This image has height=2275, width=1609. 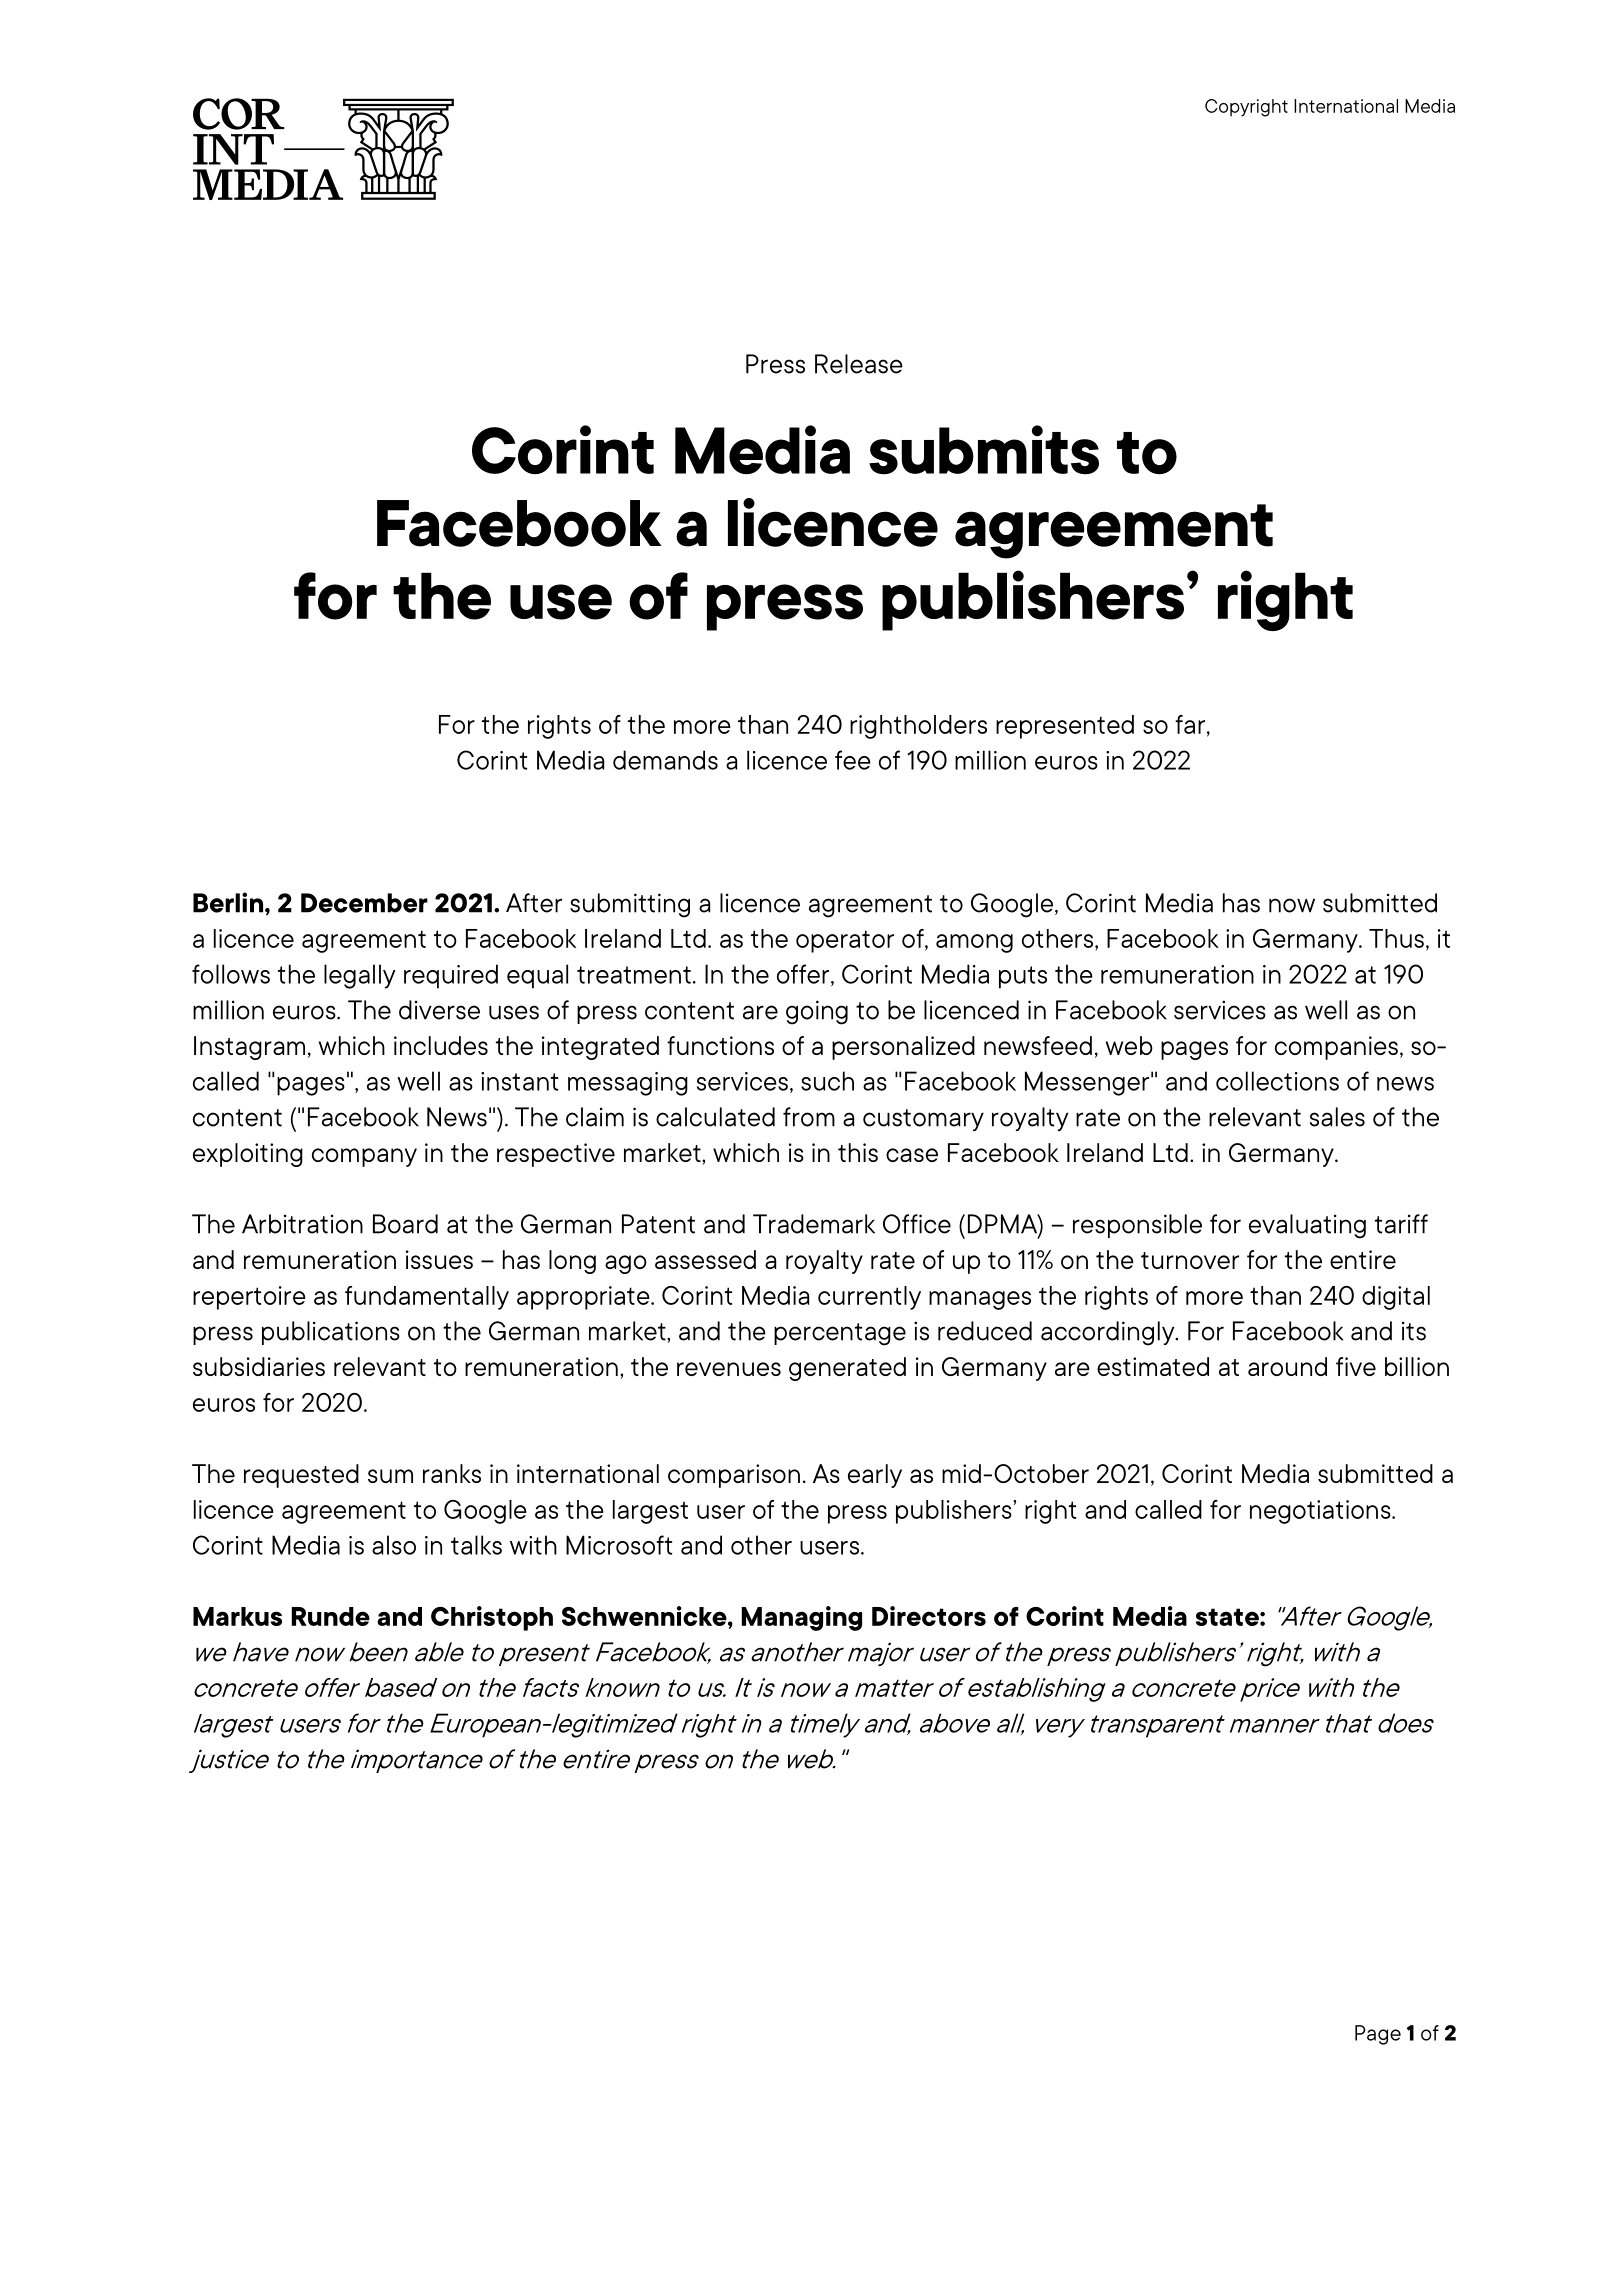 I want to click on Release, so click(x=859, y=364).
